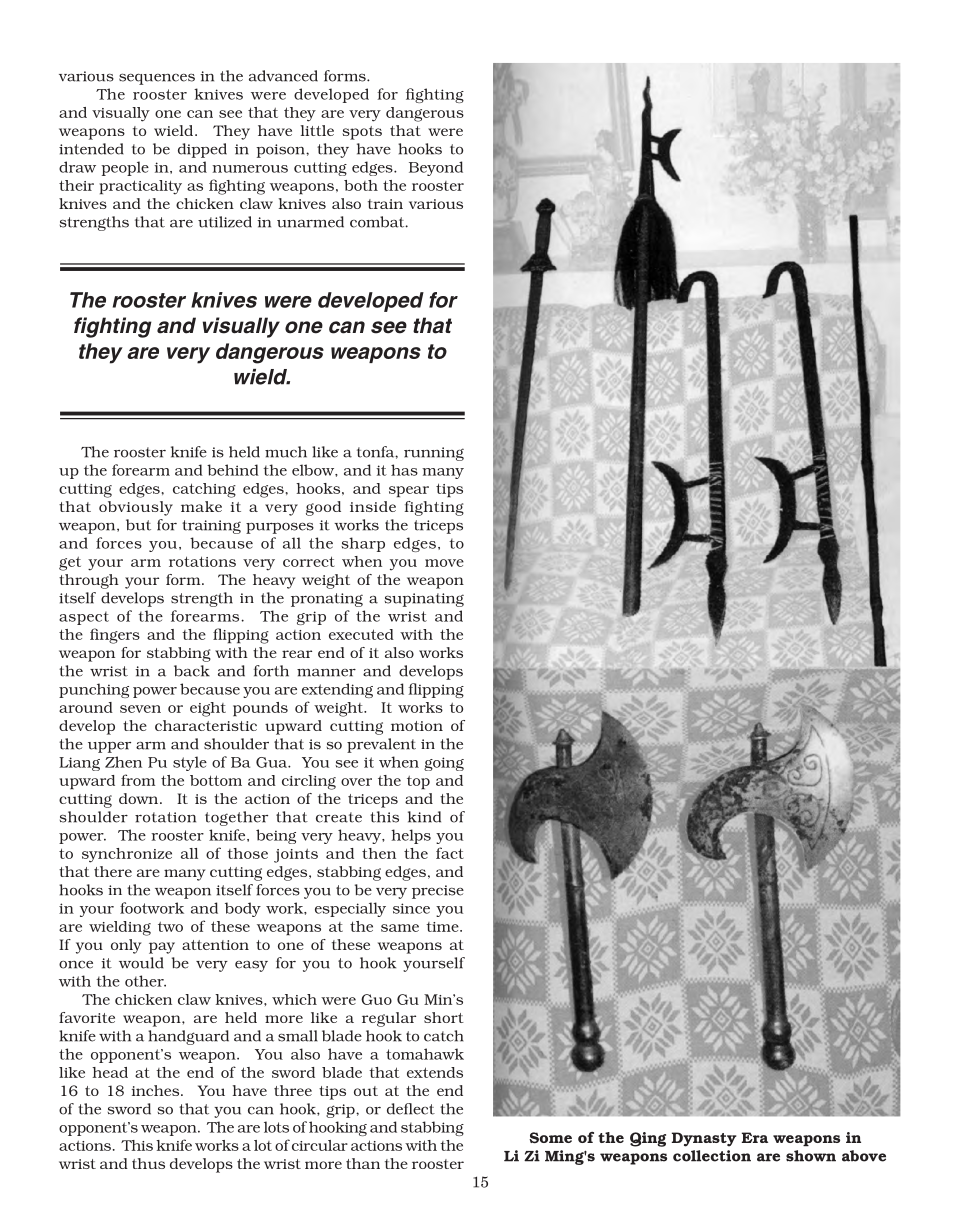 The width and height of the screenshot is (958, 1232). I want to click on sequences, so click(157, 79).
